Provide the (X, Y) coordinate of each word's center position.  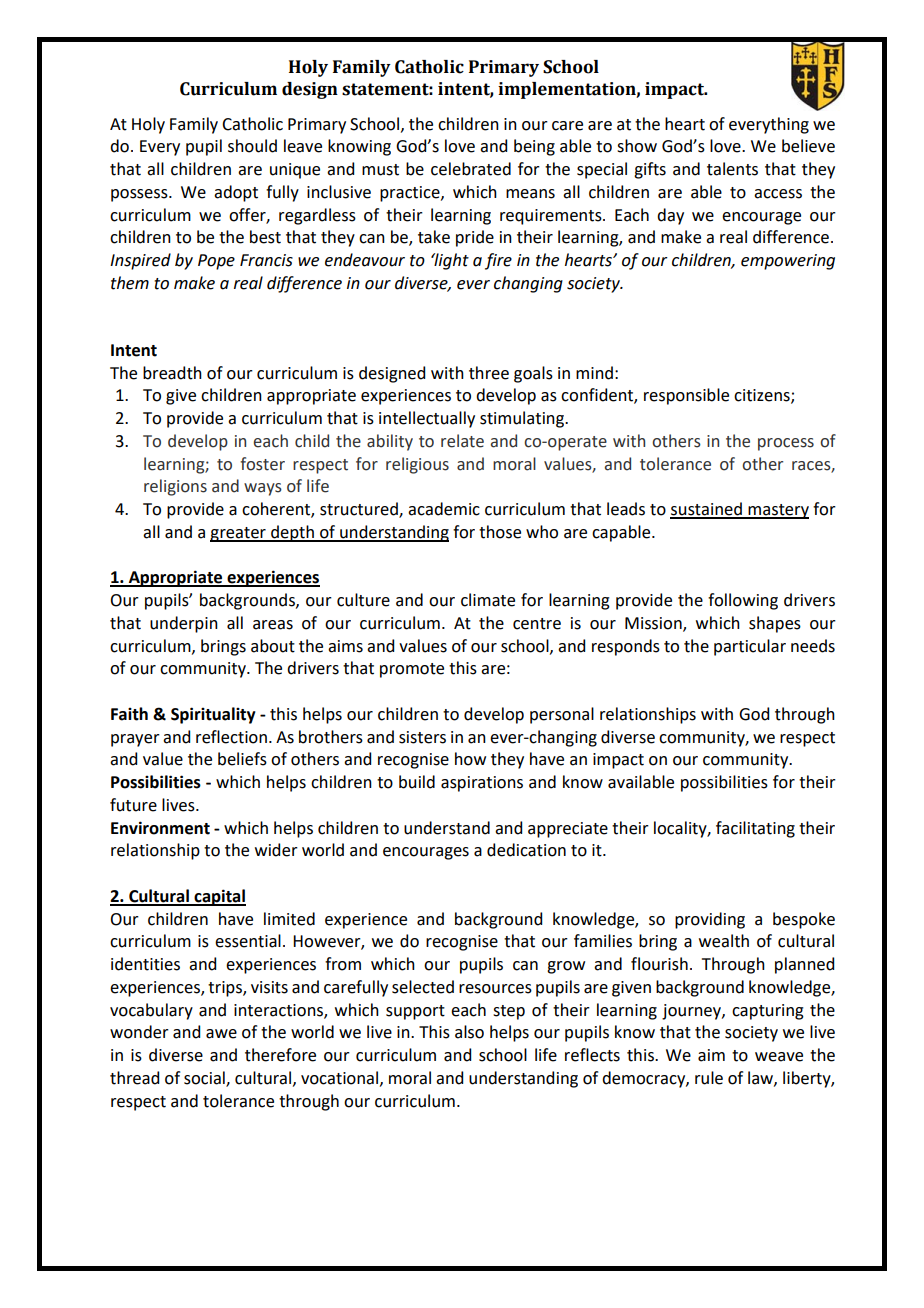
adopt (236, 193)
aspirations (482, 784)
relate (462, 441)
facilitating (755, 829)
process (786, 444)
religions (175, 487)
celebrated (471, 169)
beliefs (242, 759)
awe (221, 1034)
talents (732, 169)
